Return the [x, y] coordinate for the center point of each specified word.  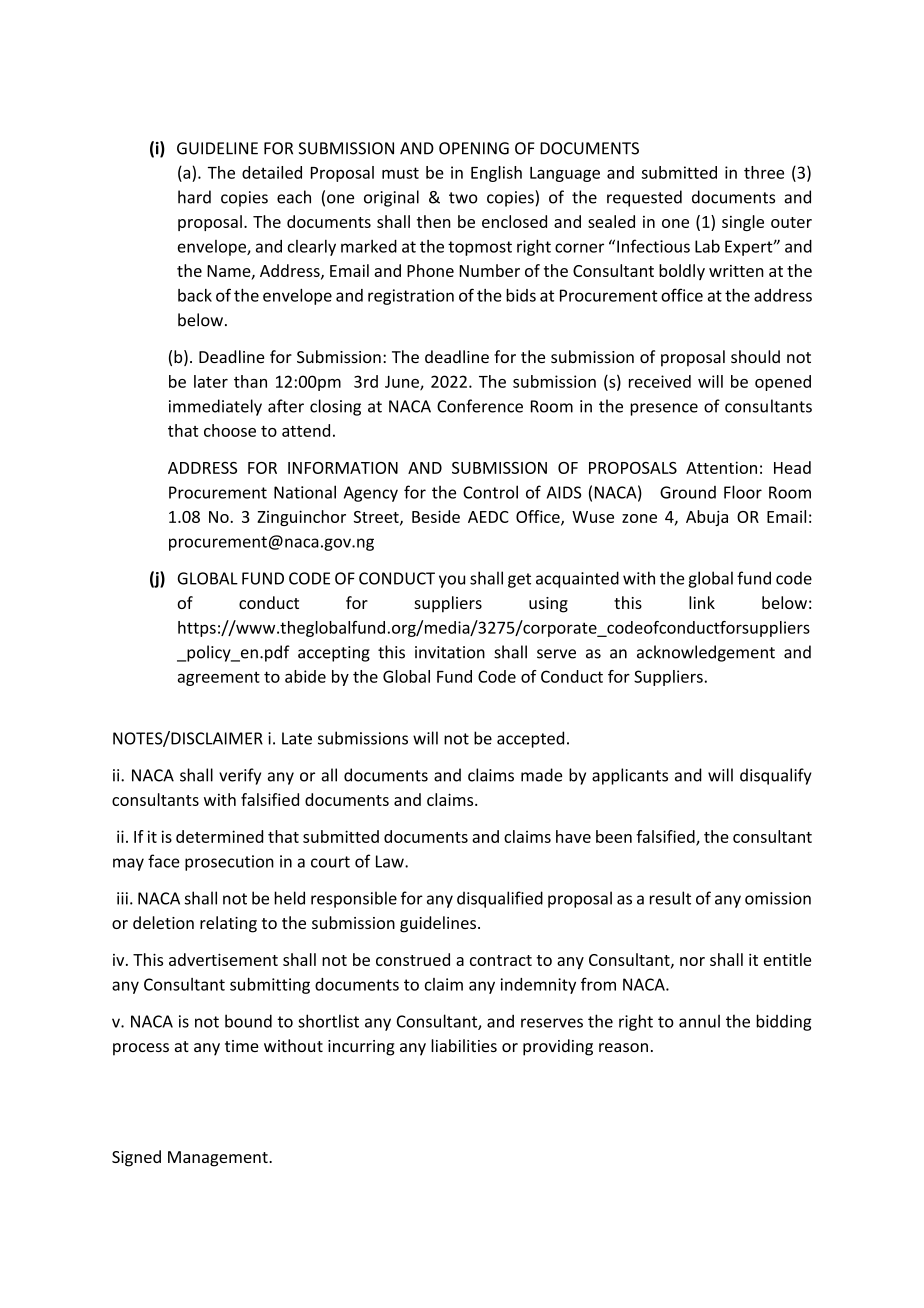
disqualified [500, 899]
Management [219, 1159]
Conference [480, 406]
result [670, 898]
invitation [450, 652]
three [764, 172]
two [463, 198]
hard [194, 197]
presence [664, 409]
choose [230, 430]
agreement [219, 678]
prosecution [229, 863]
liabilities [464, 1045]
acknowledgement [706, 653]
